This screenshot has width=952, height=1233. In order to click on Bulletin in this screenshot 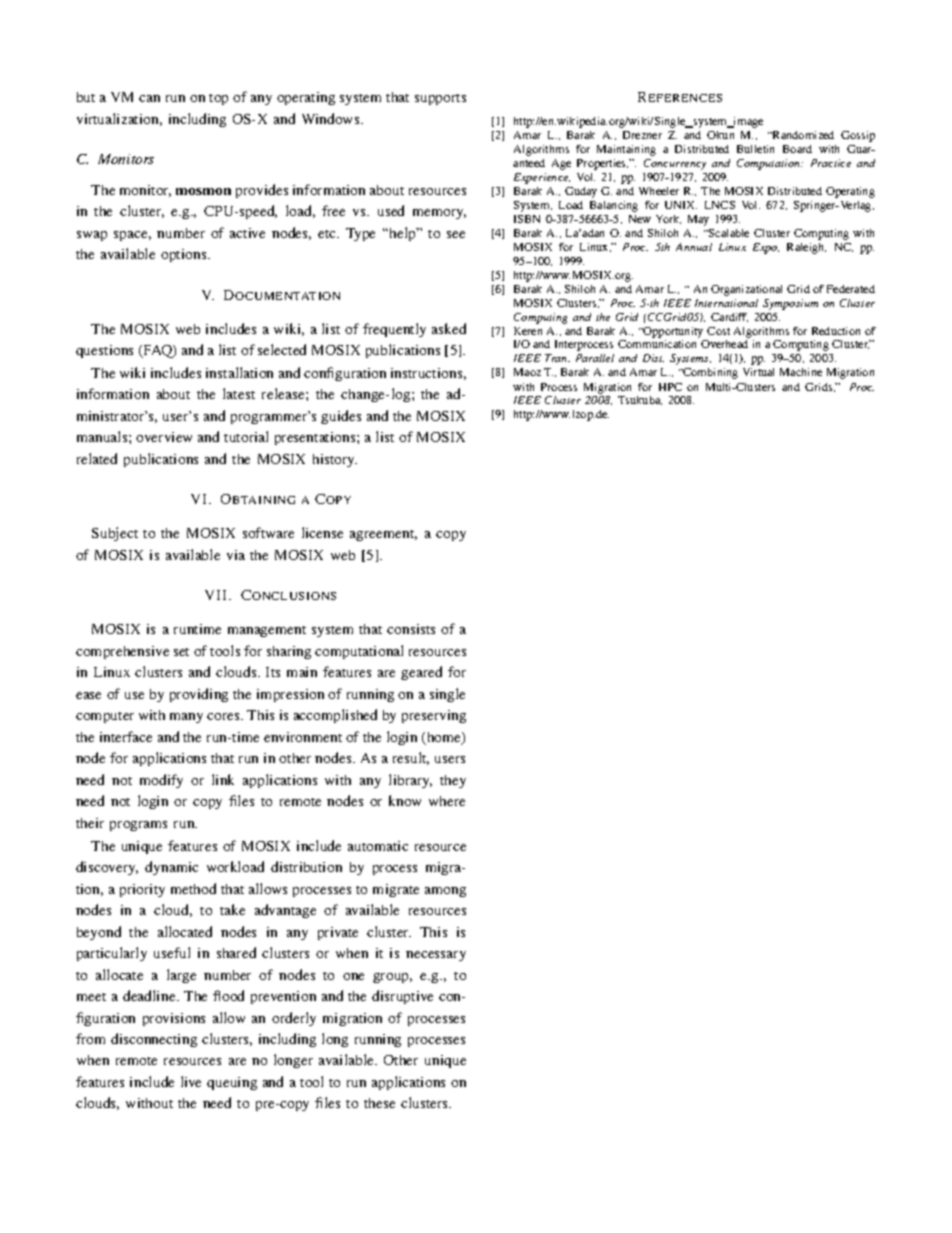, I will do `click(755, 149)`.
